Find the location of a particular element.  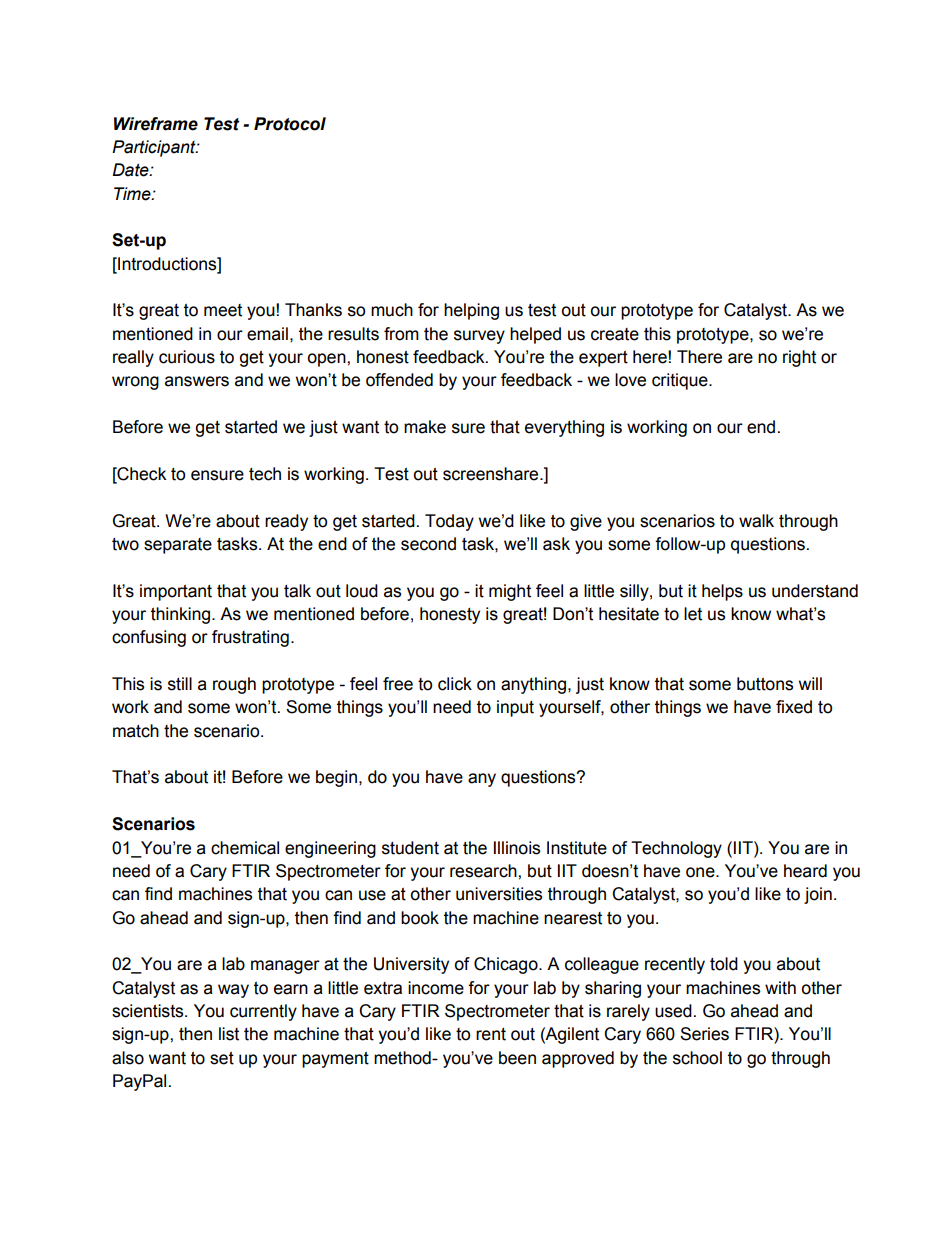

answers is located at coordinates (197, 381).
